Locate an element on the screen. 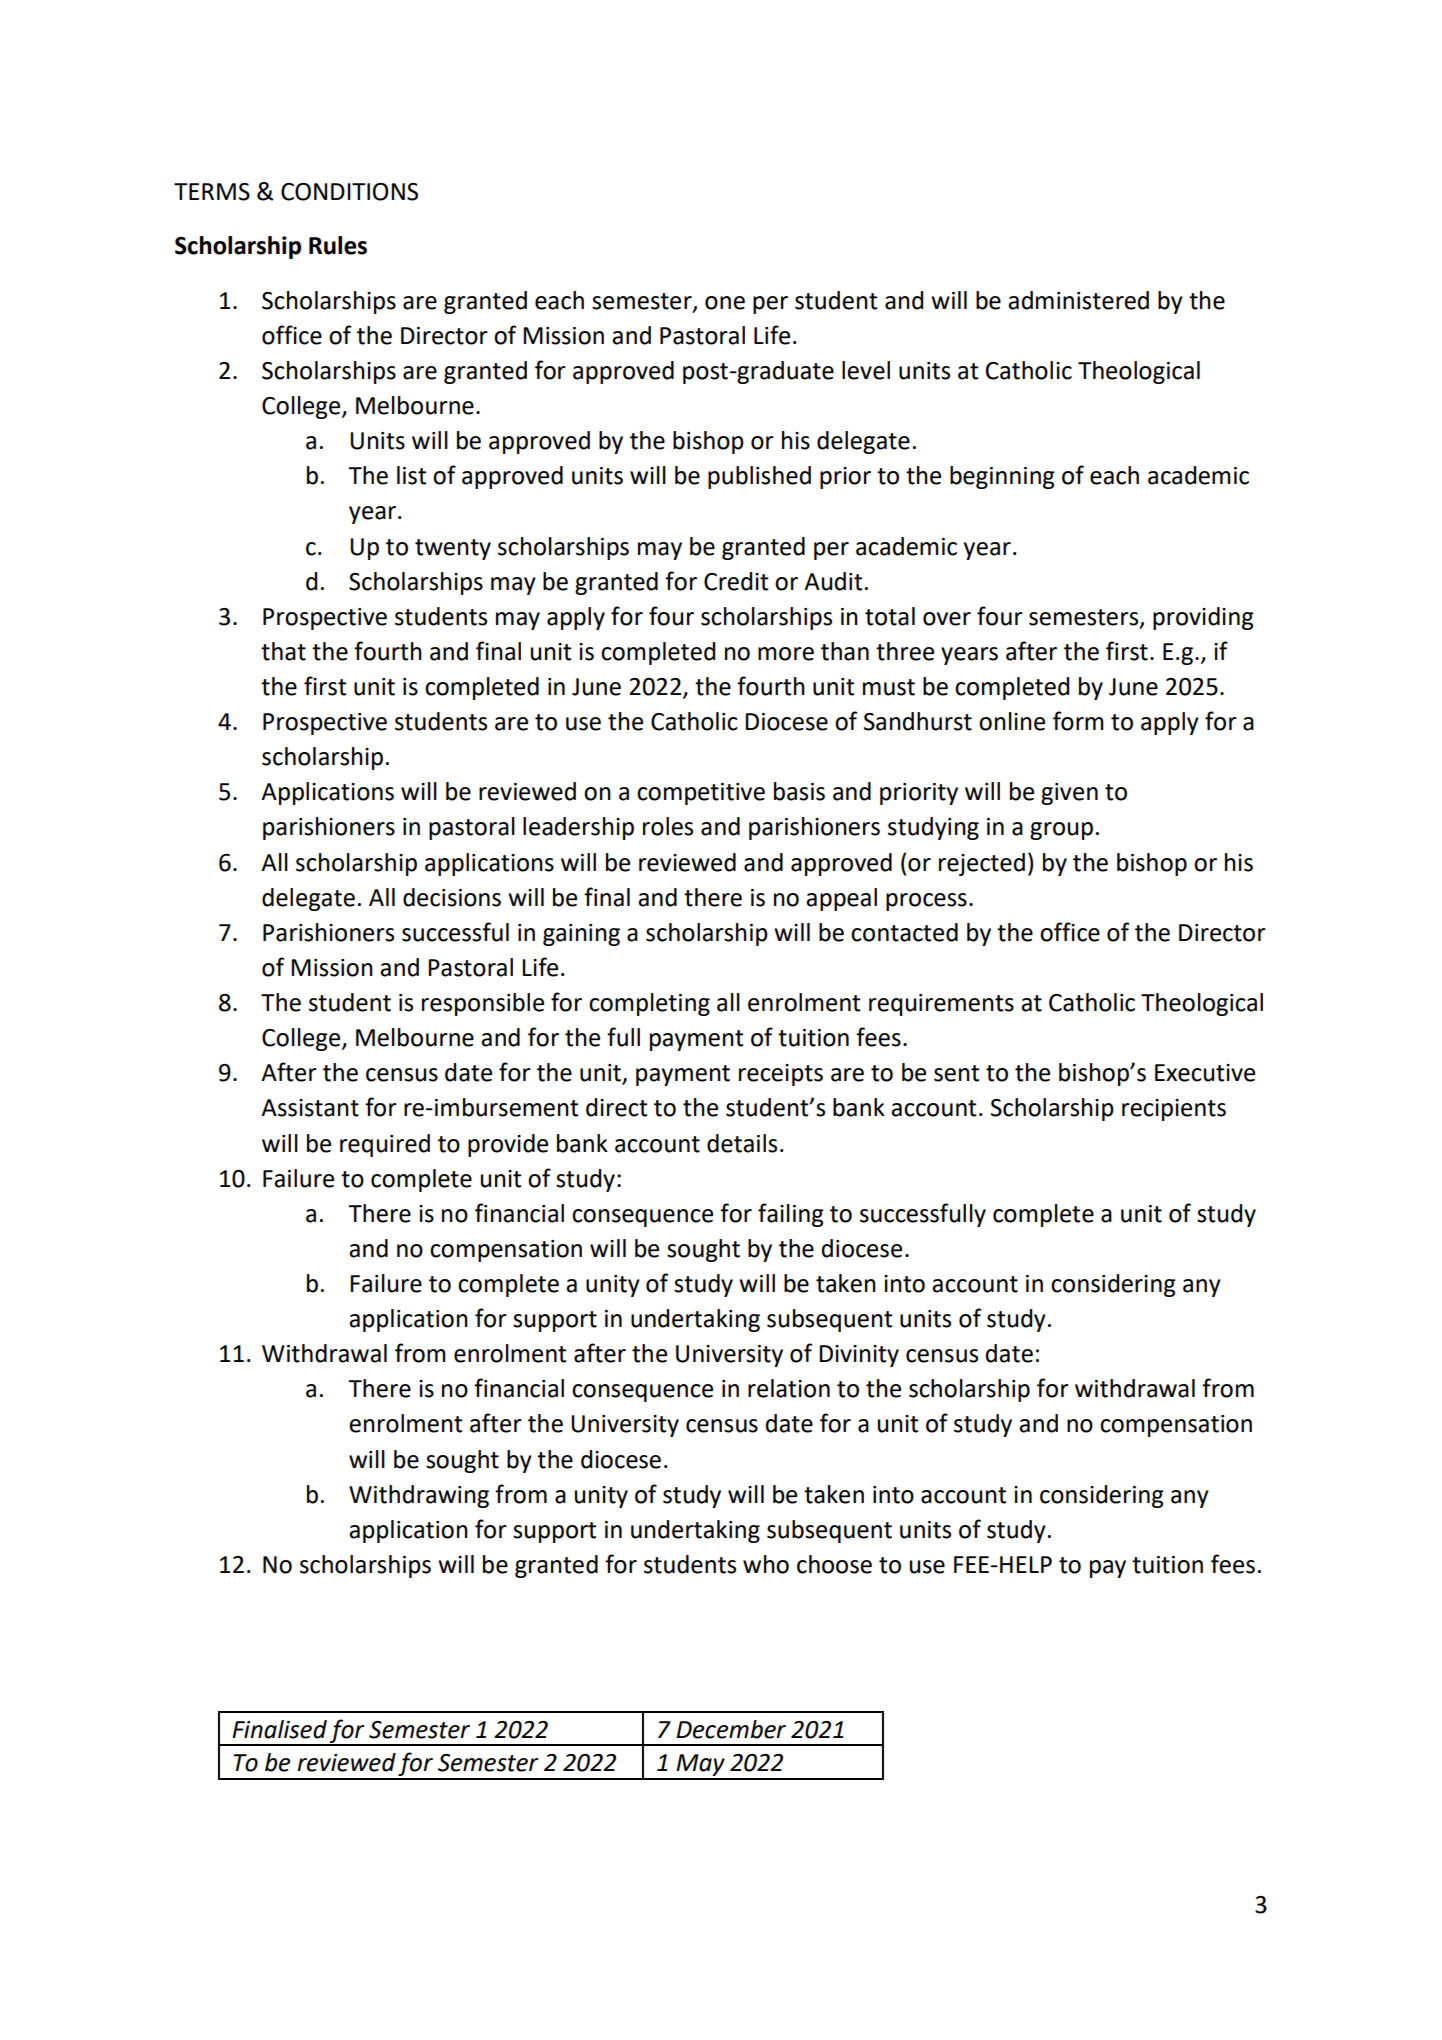 This screenshot has height=2040, width=1442. required is located at coordinates (385, 1145).
